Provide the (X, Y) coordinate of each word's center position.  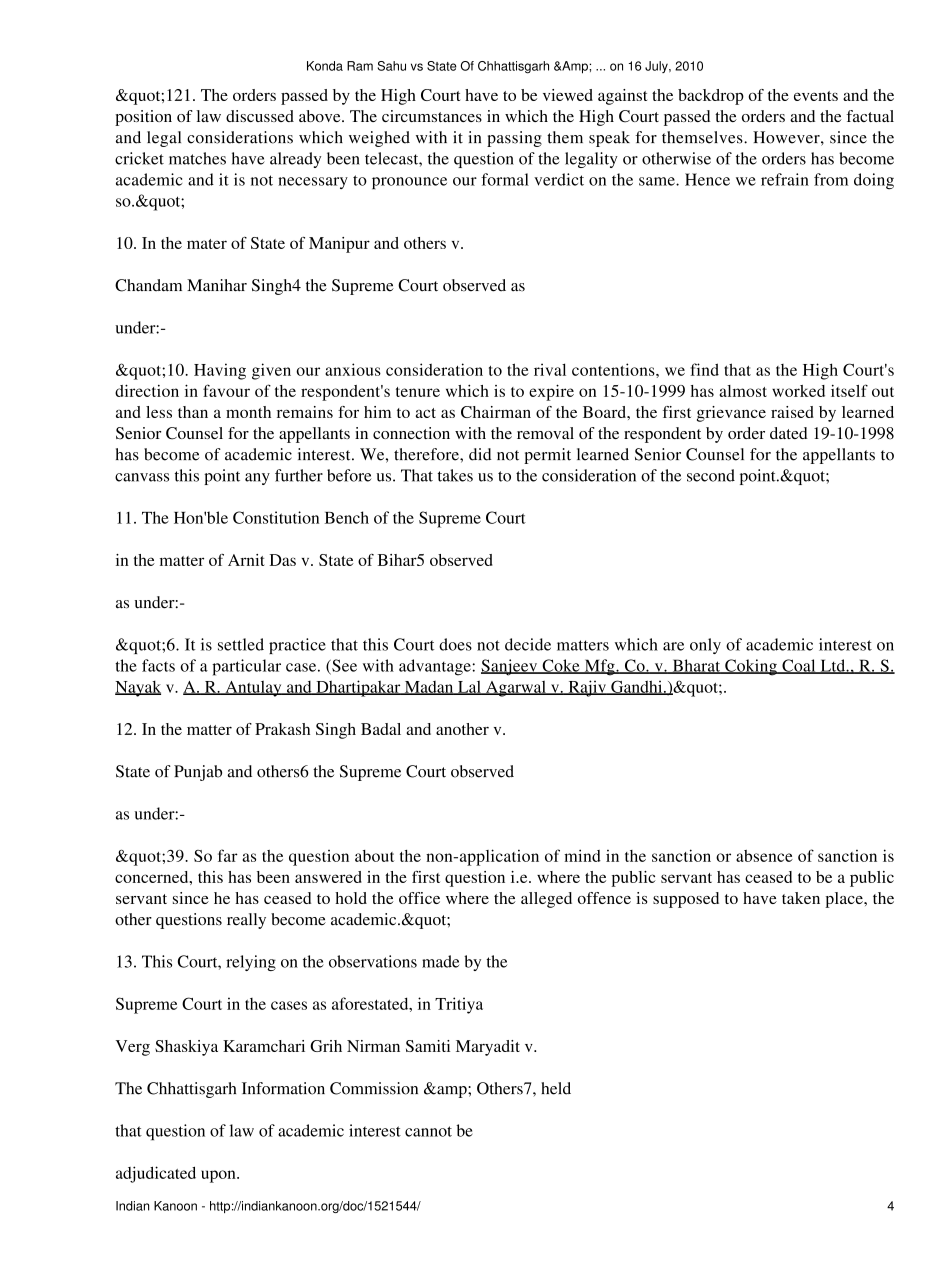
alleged (546, 900)
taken (801, 898)
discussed (260, 116)
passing (514, 139)
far (228, 855)
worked (798, 391)
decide (528, 644)
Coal (799, 666)
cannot (428, 1131)
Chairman (496, 412)
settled (241, 644)
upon (219, 1176)
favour (226, 390)
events (816, 96)
